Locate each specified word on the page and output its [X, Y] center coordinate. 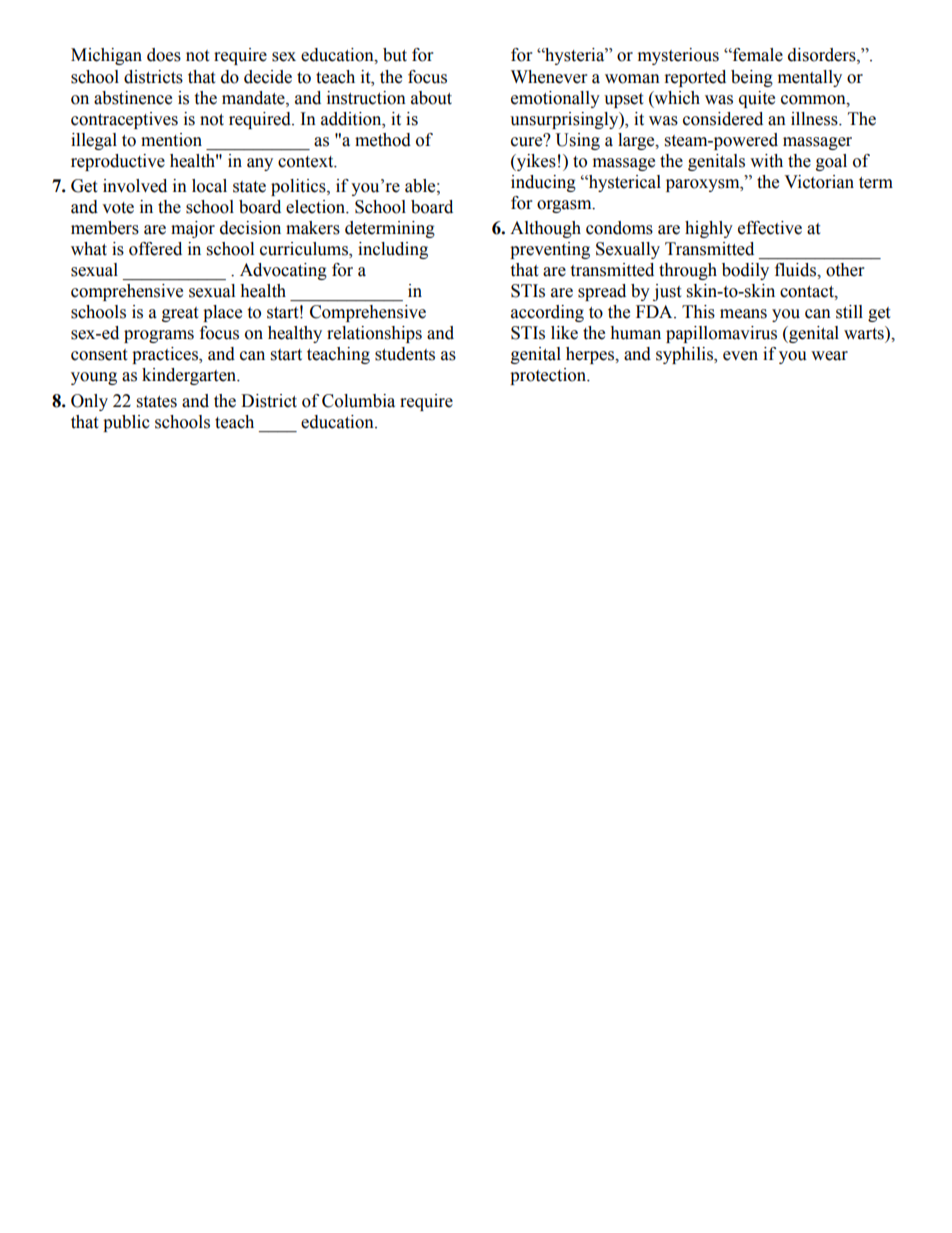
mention [171, 140]
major [193, 229]
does [164, 55]
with [766, 161]
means [743, 314]
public [126, 423]
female [757, 55]
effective [770, 228]
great [180, 314]
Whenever [549, 77]
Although [545, 229]
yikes [535, 162]
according [547, 313]
